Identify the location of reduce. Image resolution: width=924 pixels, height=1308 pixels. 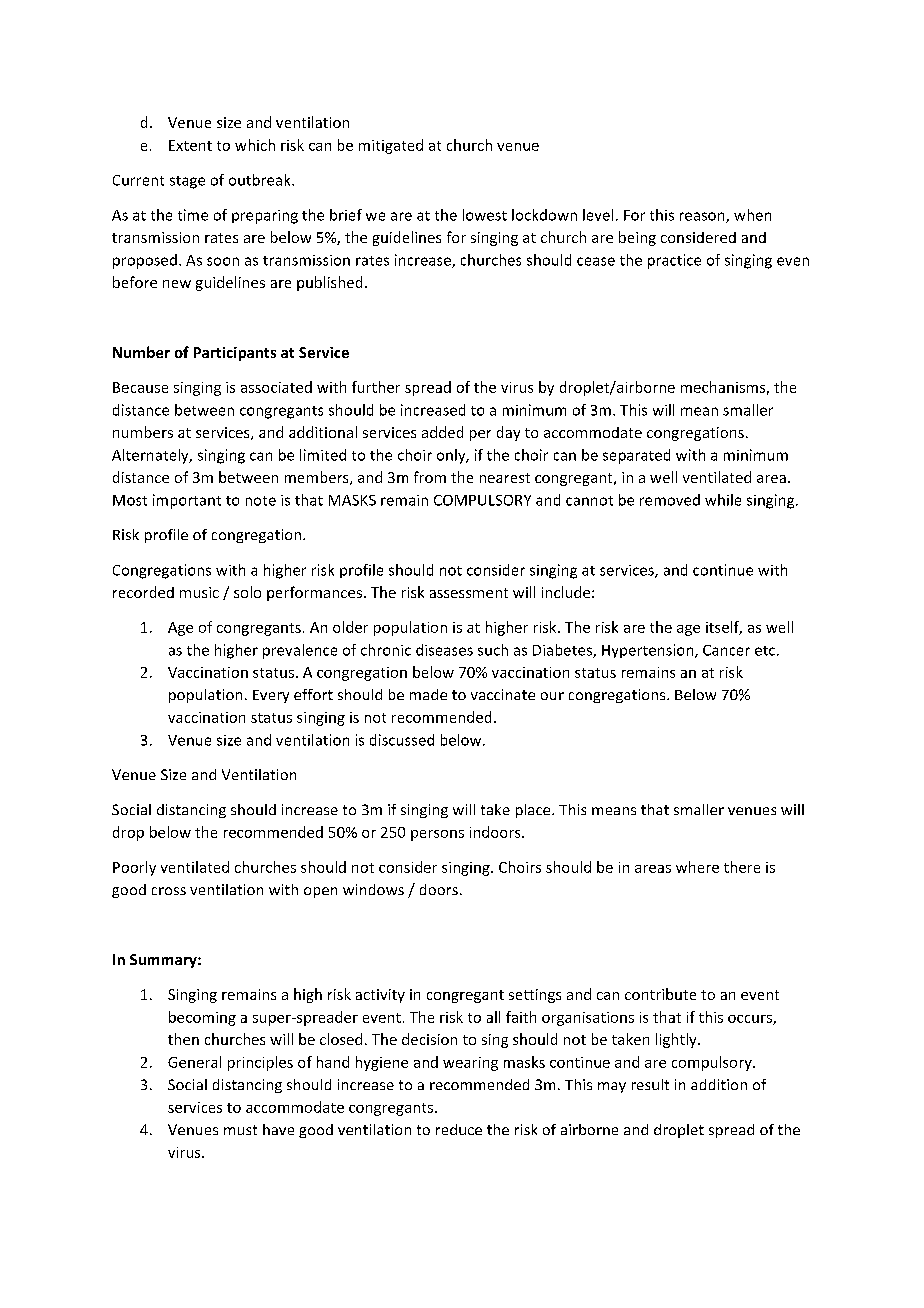
(459, 1129).
